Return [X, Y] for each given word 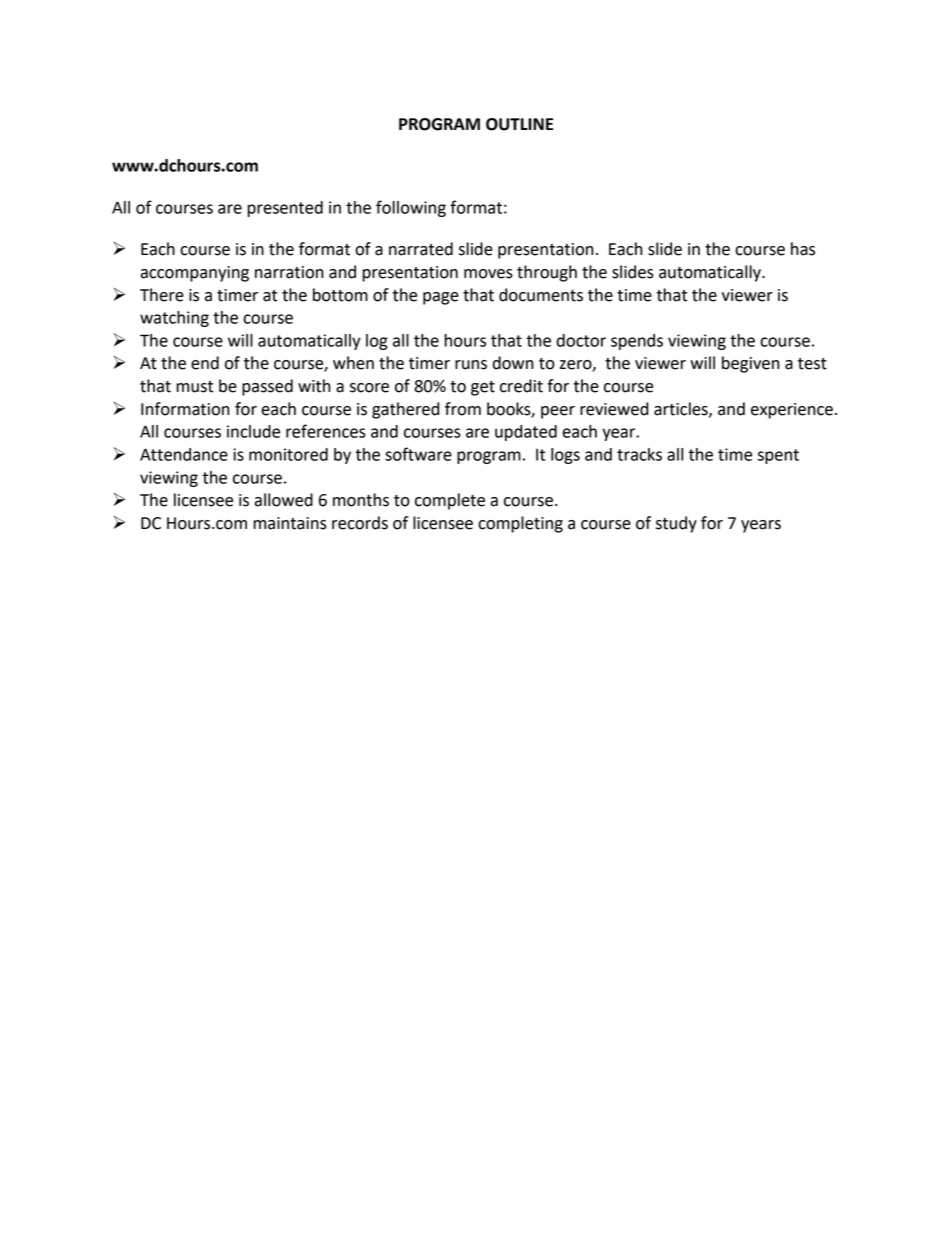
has [803, 249]
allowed [283, 500]
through [547, 273]
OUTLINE [519, 124]
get [483, 388]
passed [267, 387]
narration [289, 272]
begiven [750, 364]
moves [488, 274]
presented [285, 209]
